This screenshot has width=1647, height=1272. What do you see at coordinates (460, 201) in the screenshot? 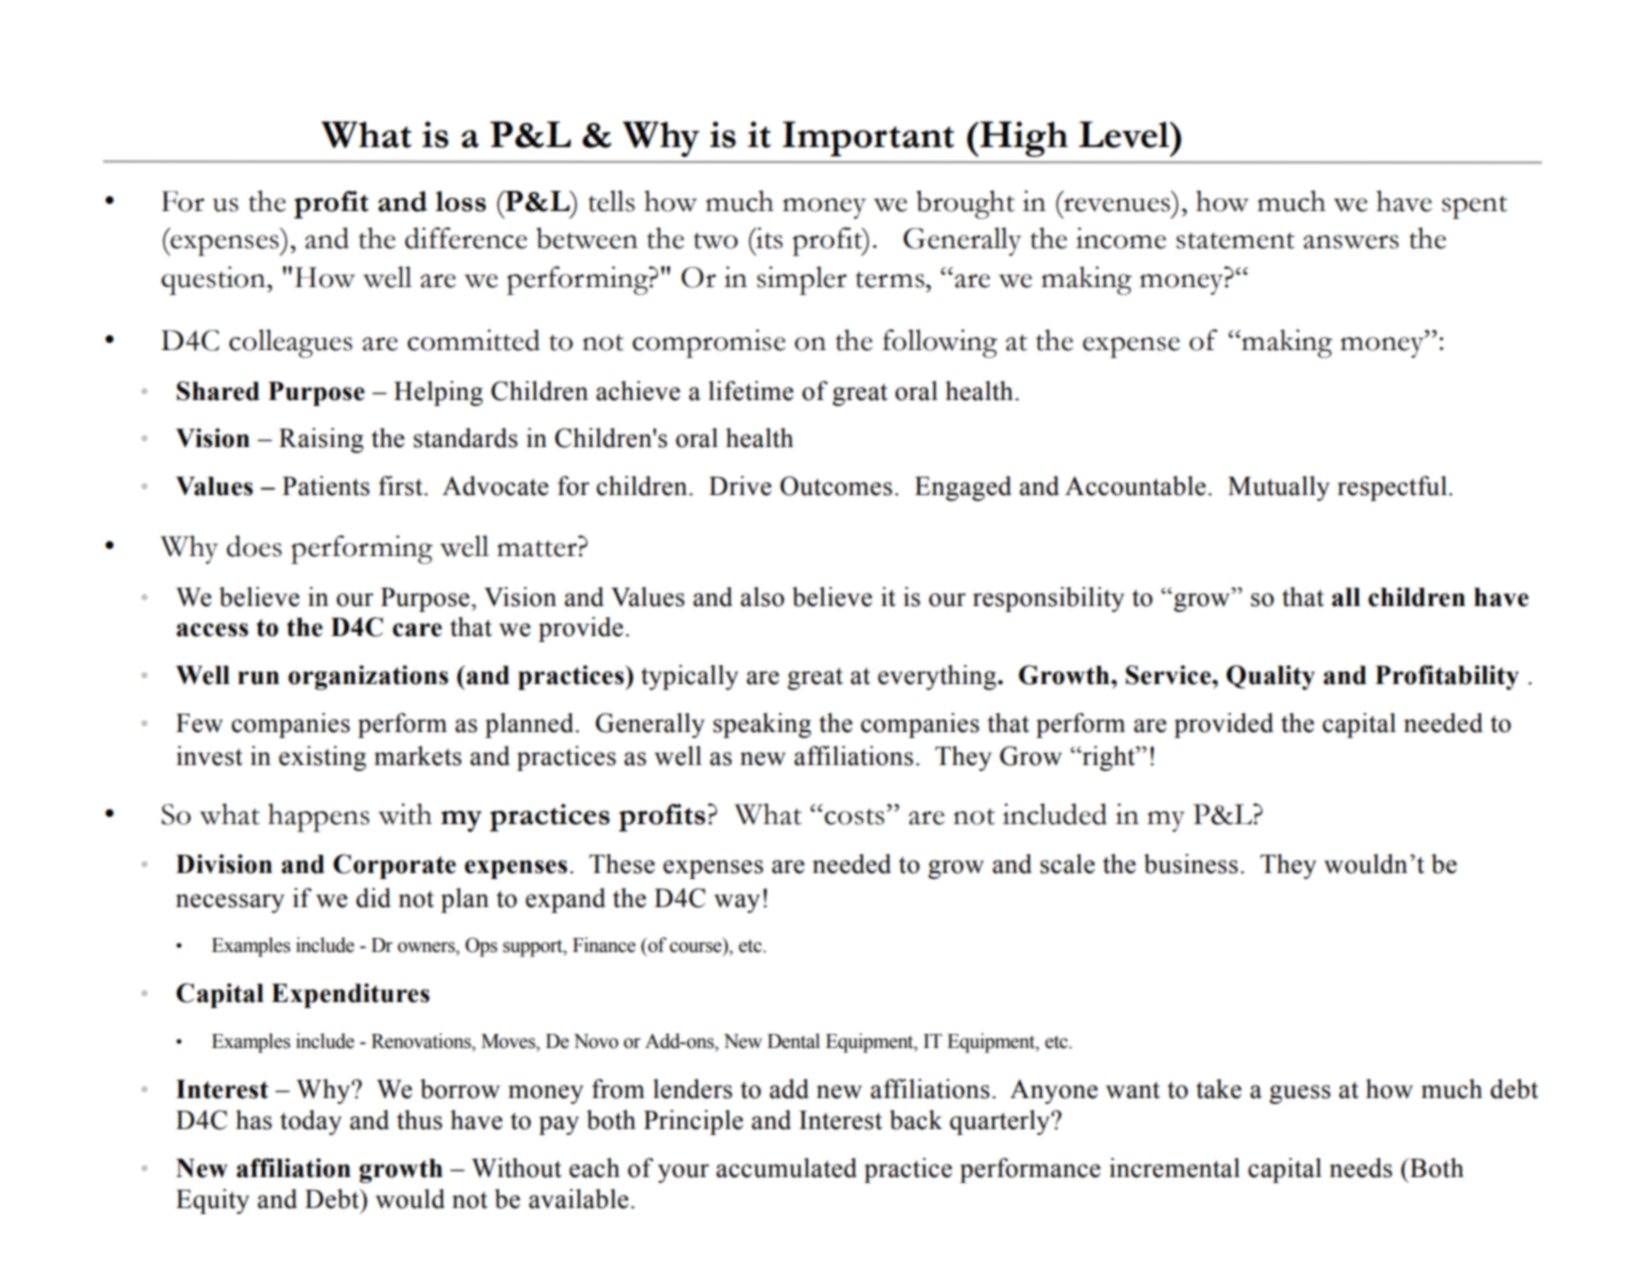
I see `loss` at bounding box center [460, 201].
